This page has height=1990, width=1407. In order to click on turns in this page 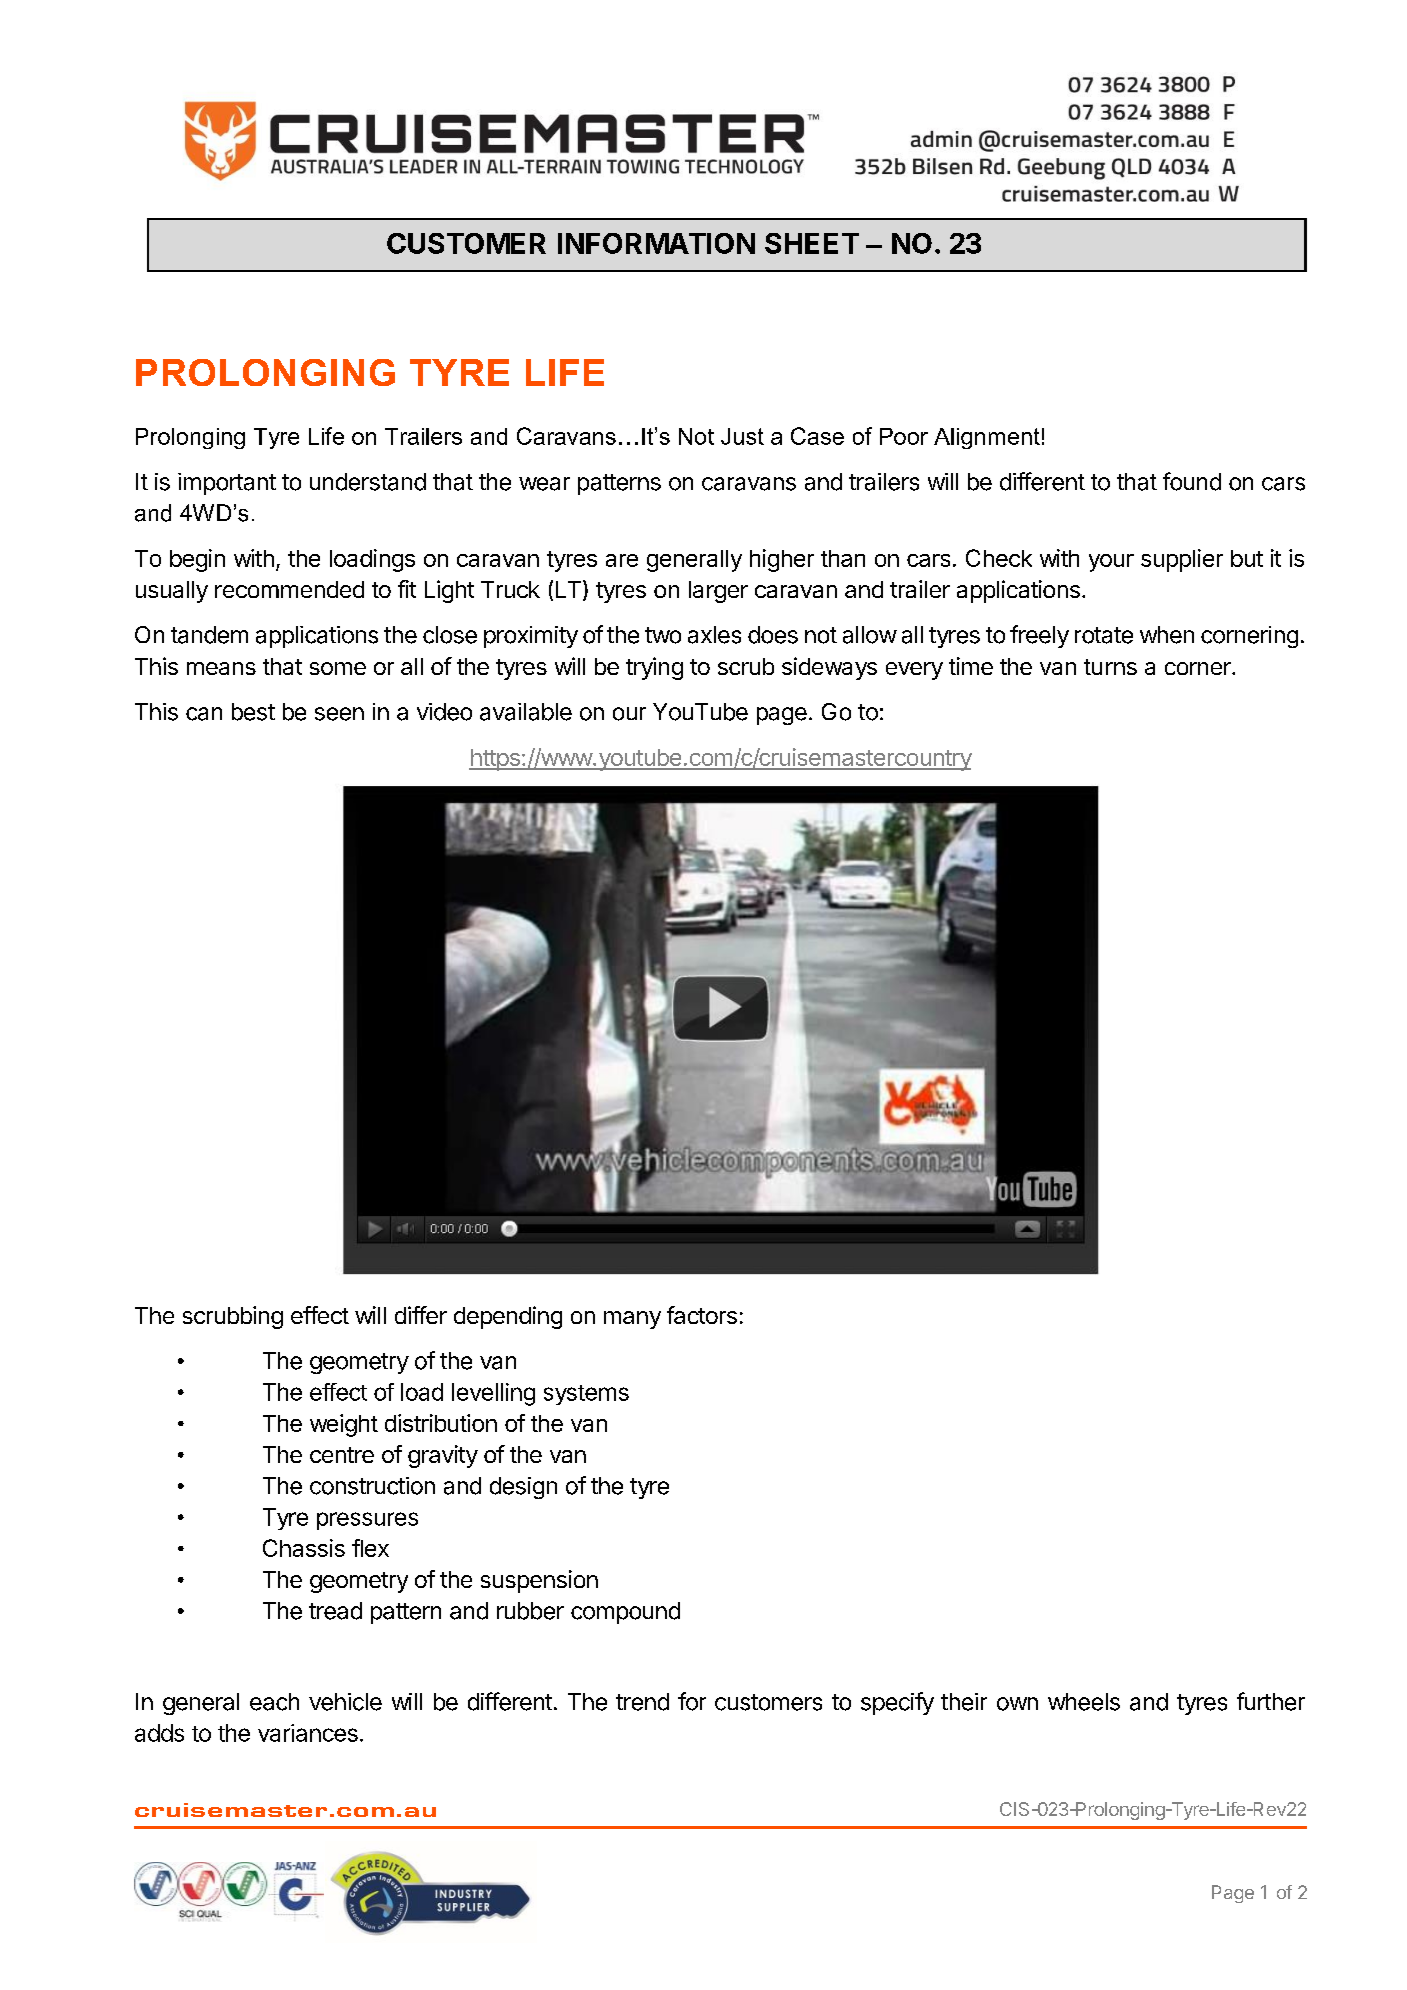, I will do `click(1110, 667)`.
